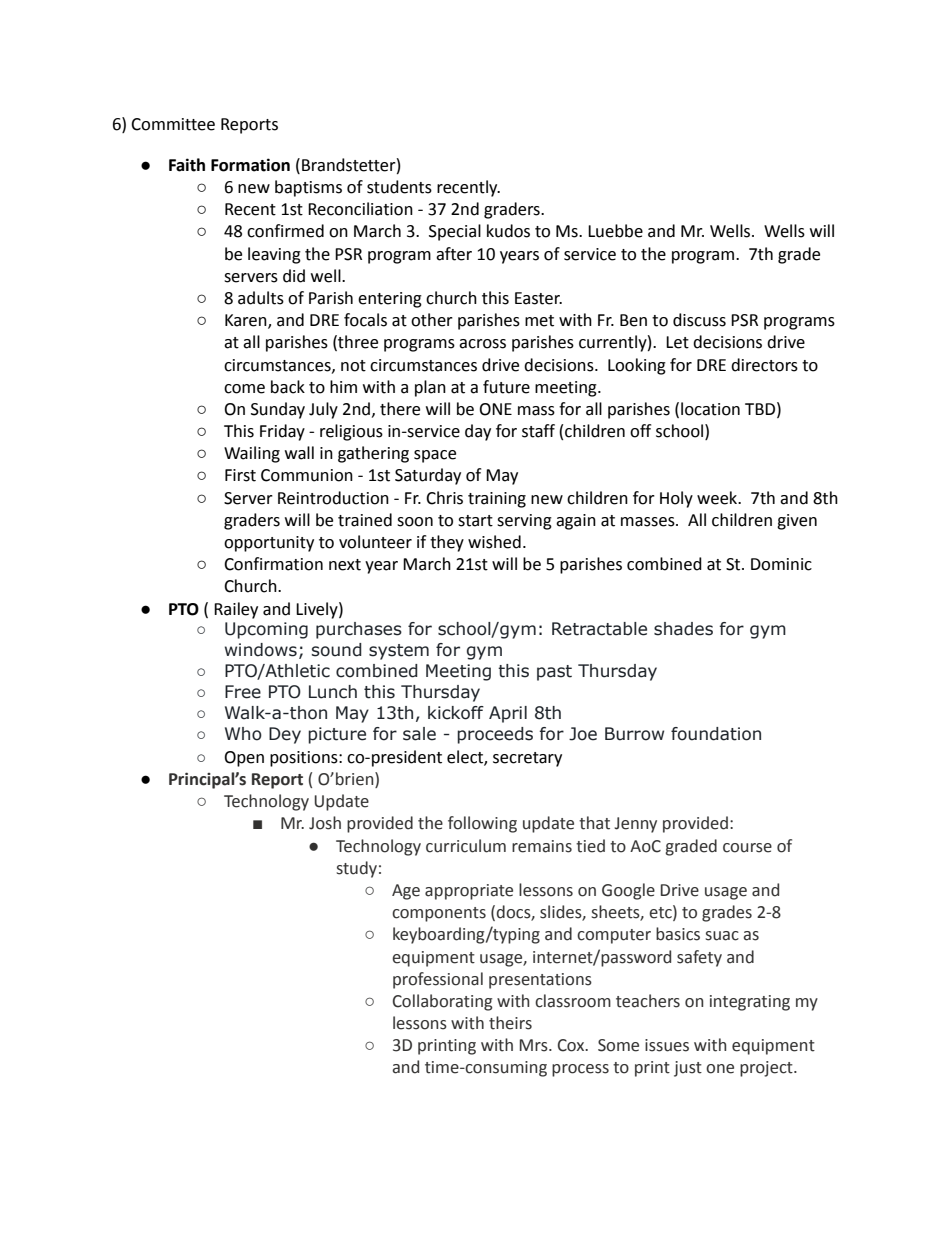  Describe the element at coordinates (252, 454) in the image. I see `Wailing` at that location.
